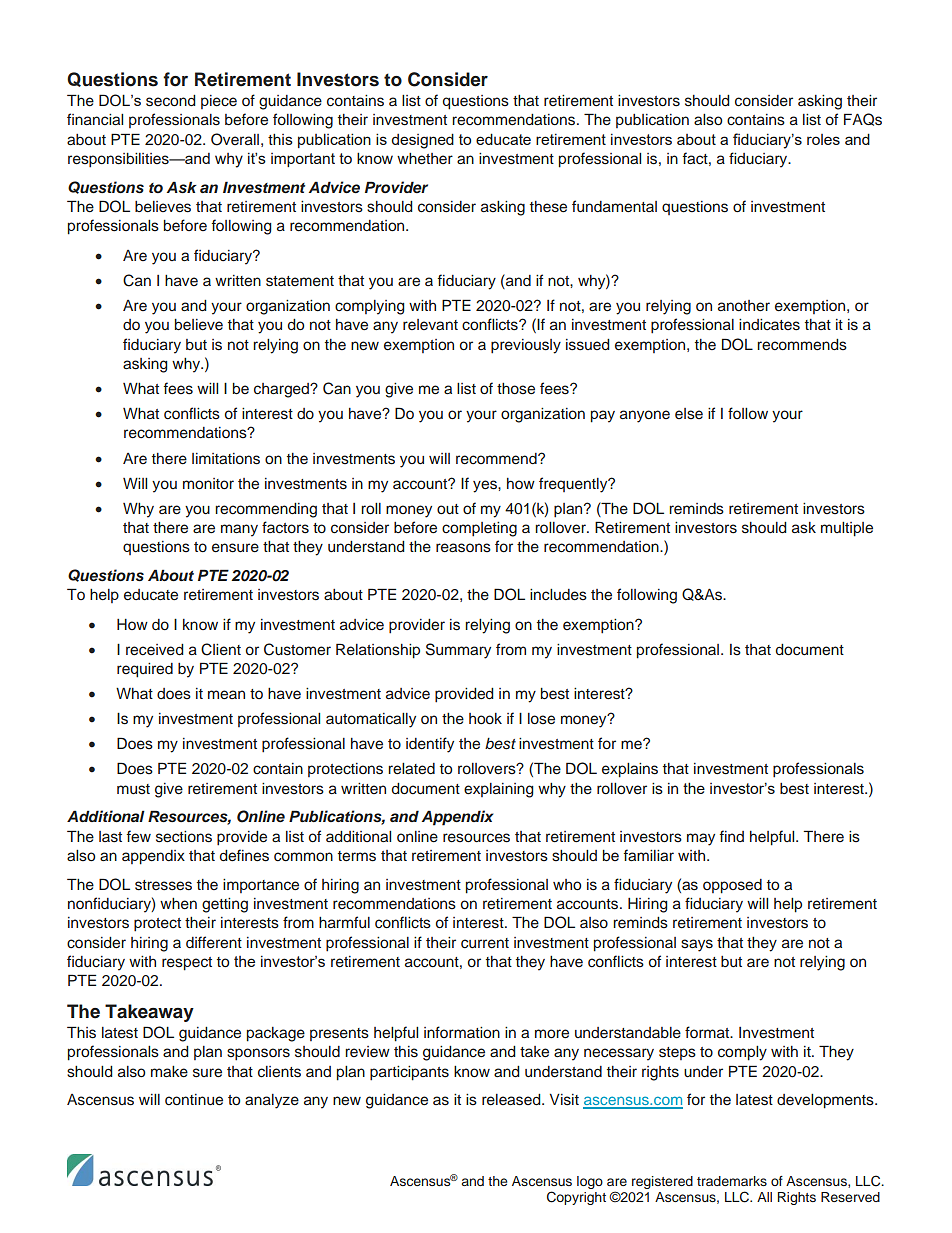 The height and width of the document is (1233, 952). I want to click on designed, so click(422, 141).
